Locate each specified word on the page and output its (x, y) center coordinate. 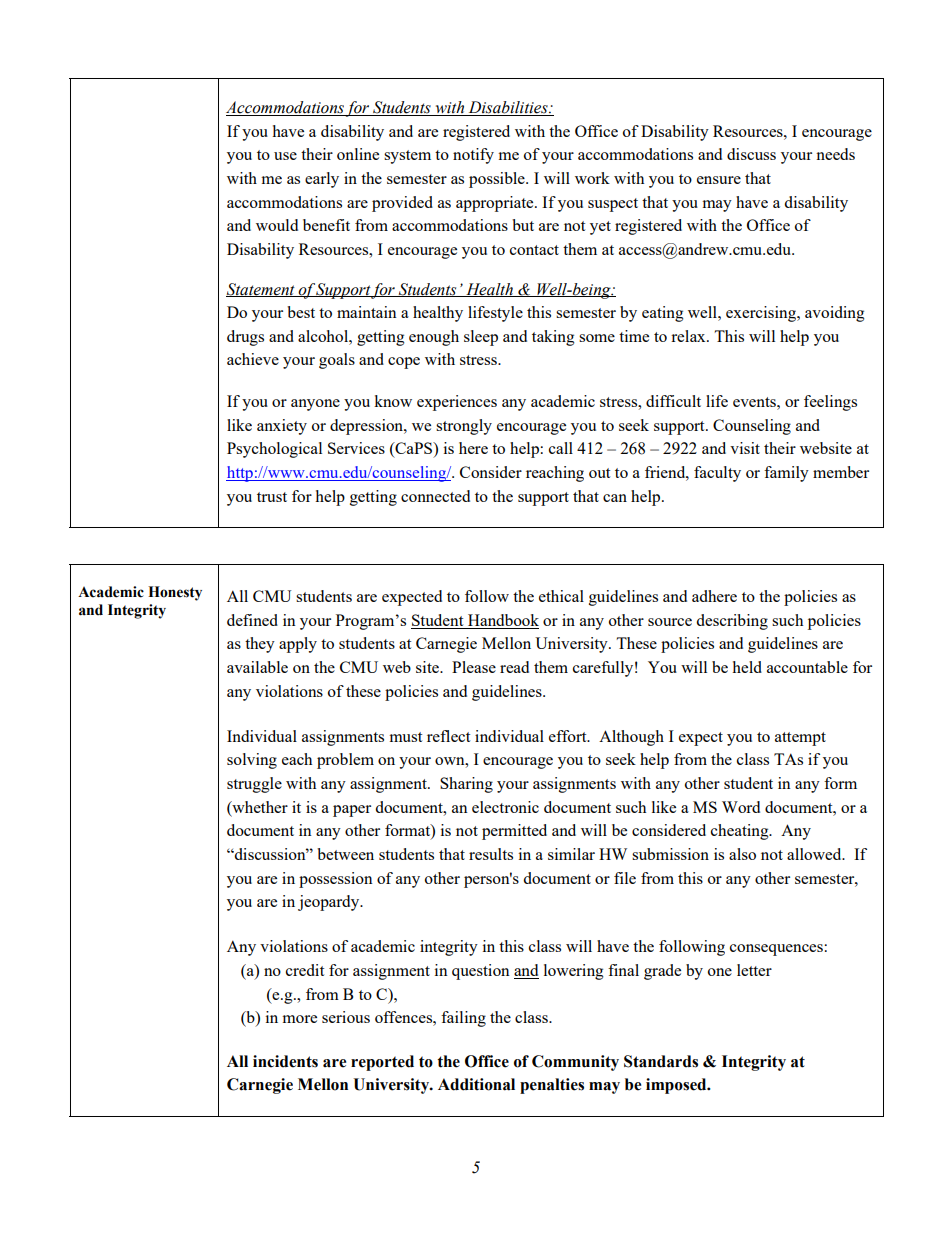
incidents (285, 1061)
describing (732, 622)
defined (252, 620)
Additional (476, 1084)
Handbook (502, 621)
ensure (719, 180)
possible (498, 180)
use (285, 156)
